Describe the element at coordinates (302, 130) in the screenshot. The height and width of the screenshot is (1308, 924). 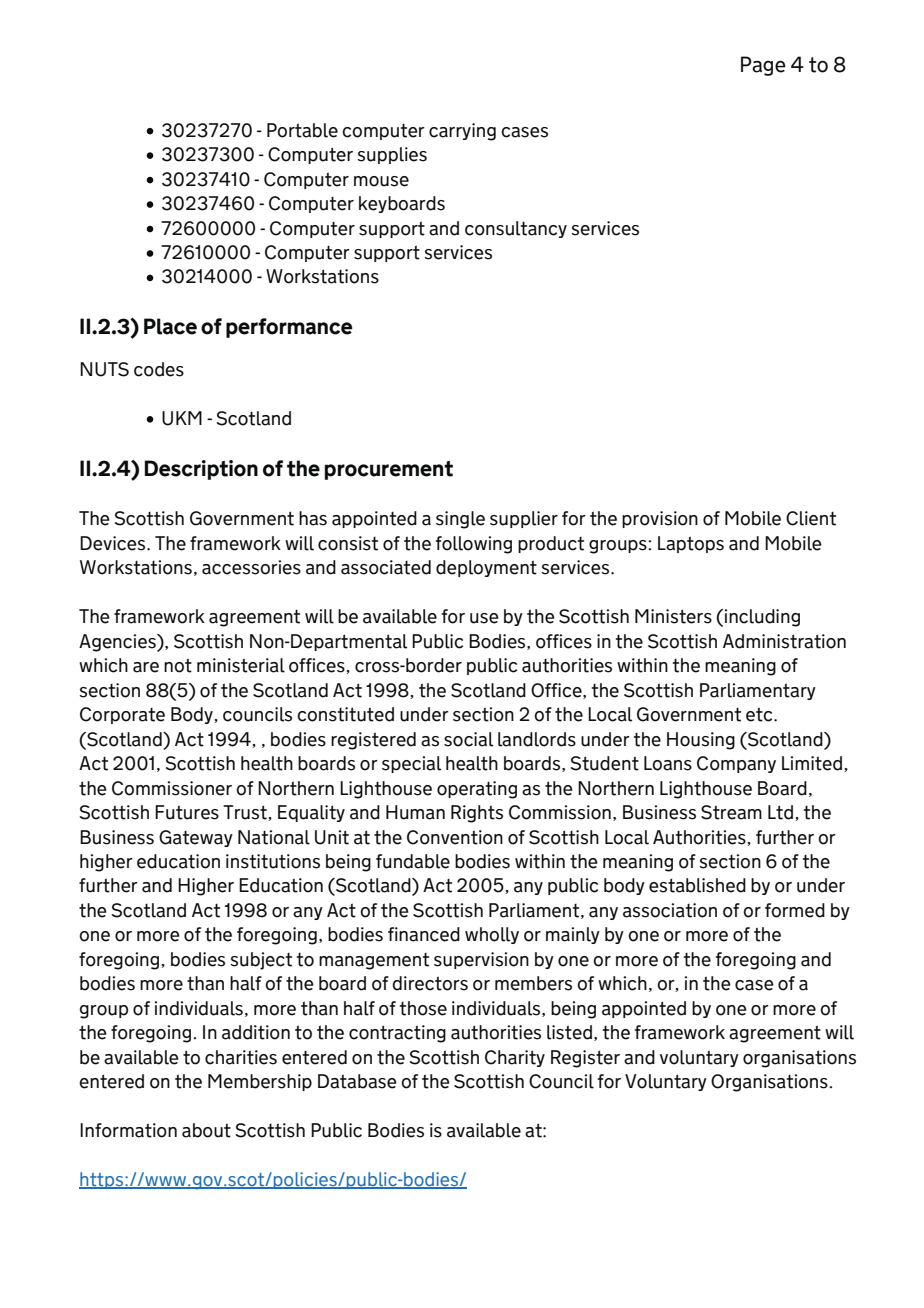
I see `Portable` at that location.
